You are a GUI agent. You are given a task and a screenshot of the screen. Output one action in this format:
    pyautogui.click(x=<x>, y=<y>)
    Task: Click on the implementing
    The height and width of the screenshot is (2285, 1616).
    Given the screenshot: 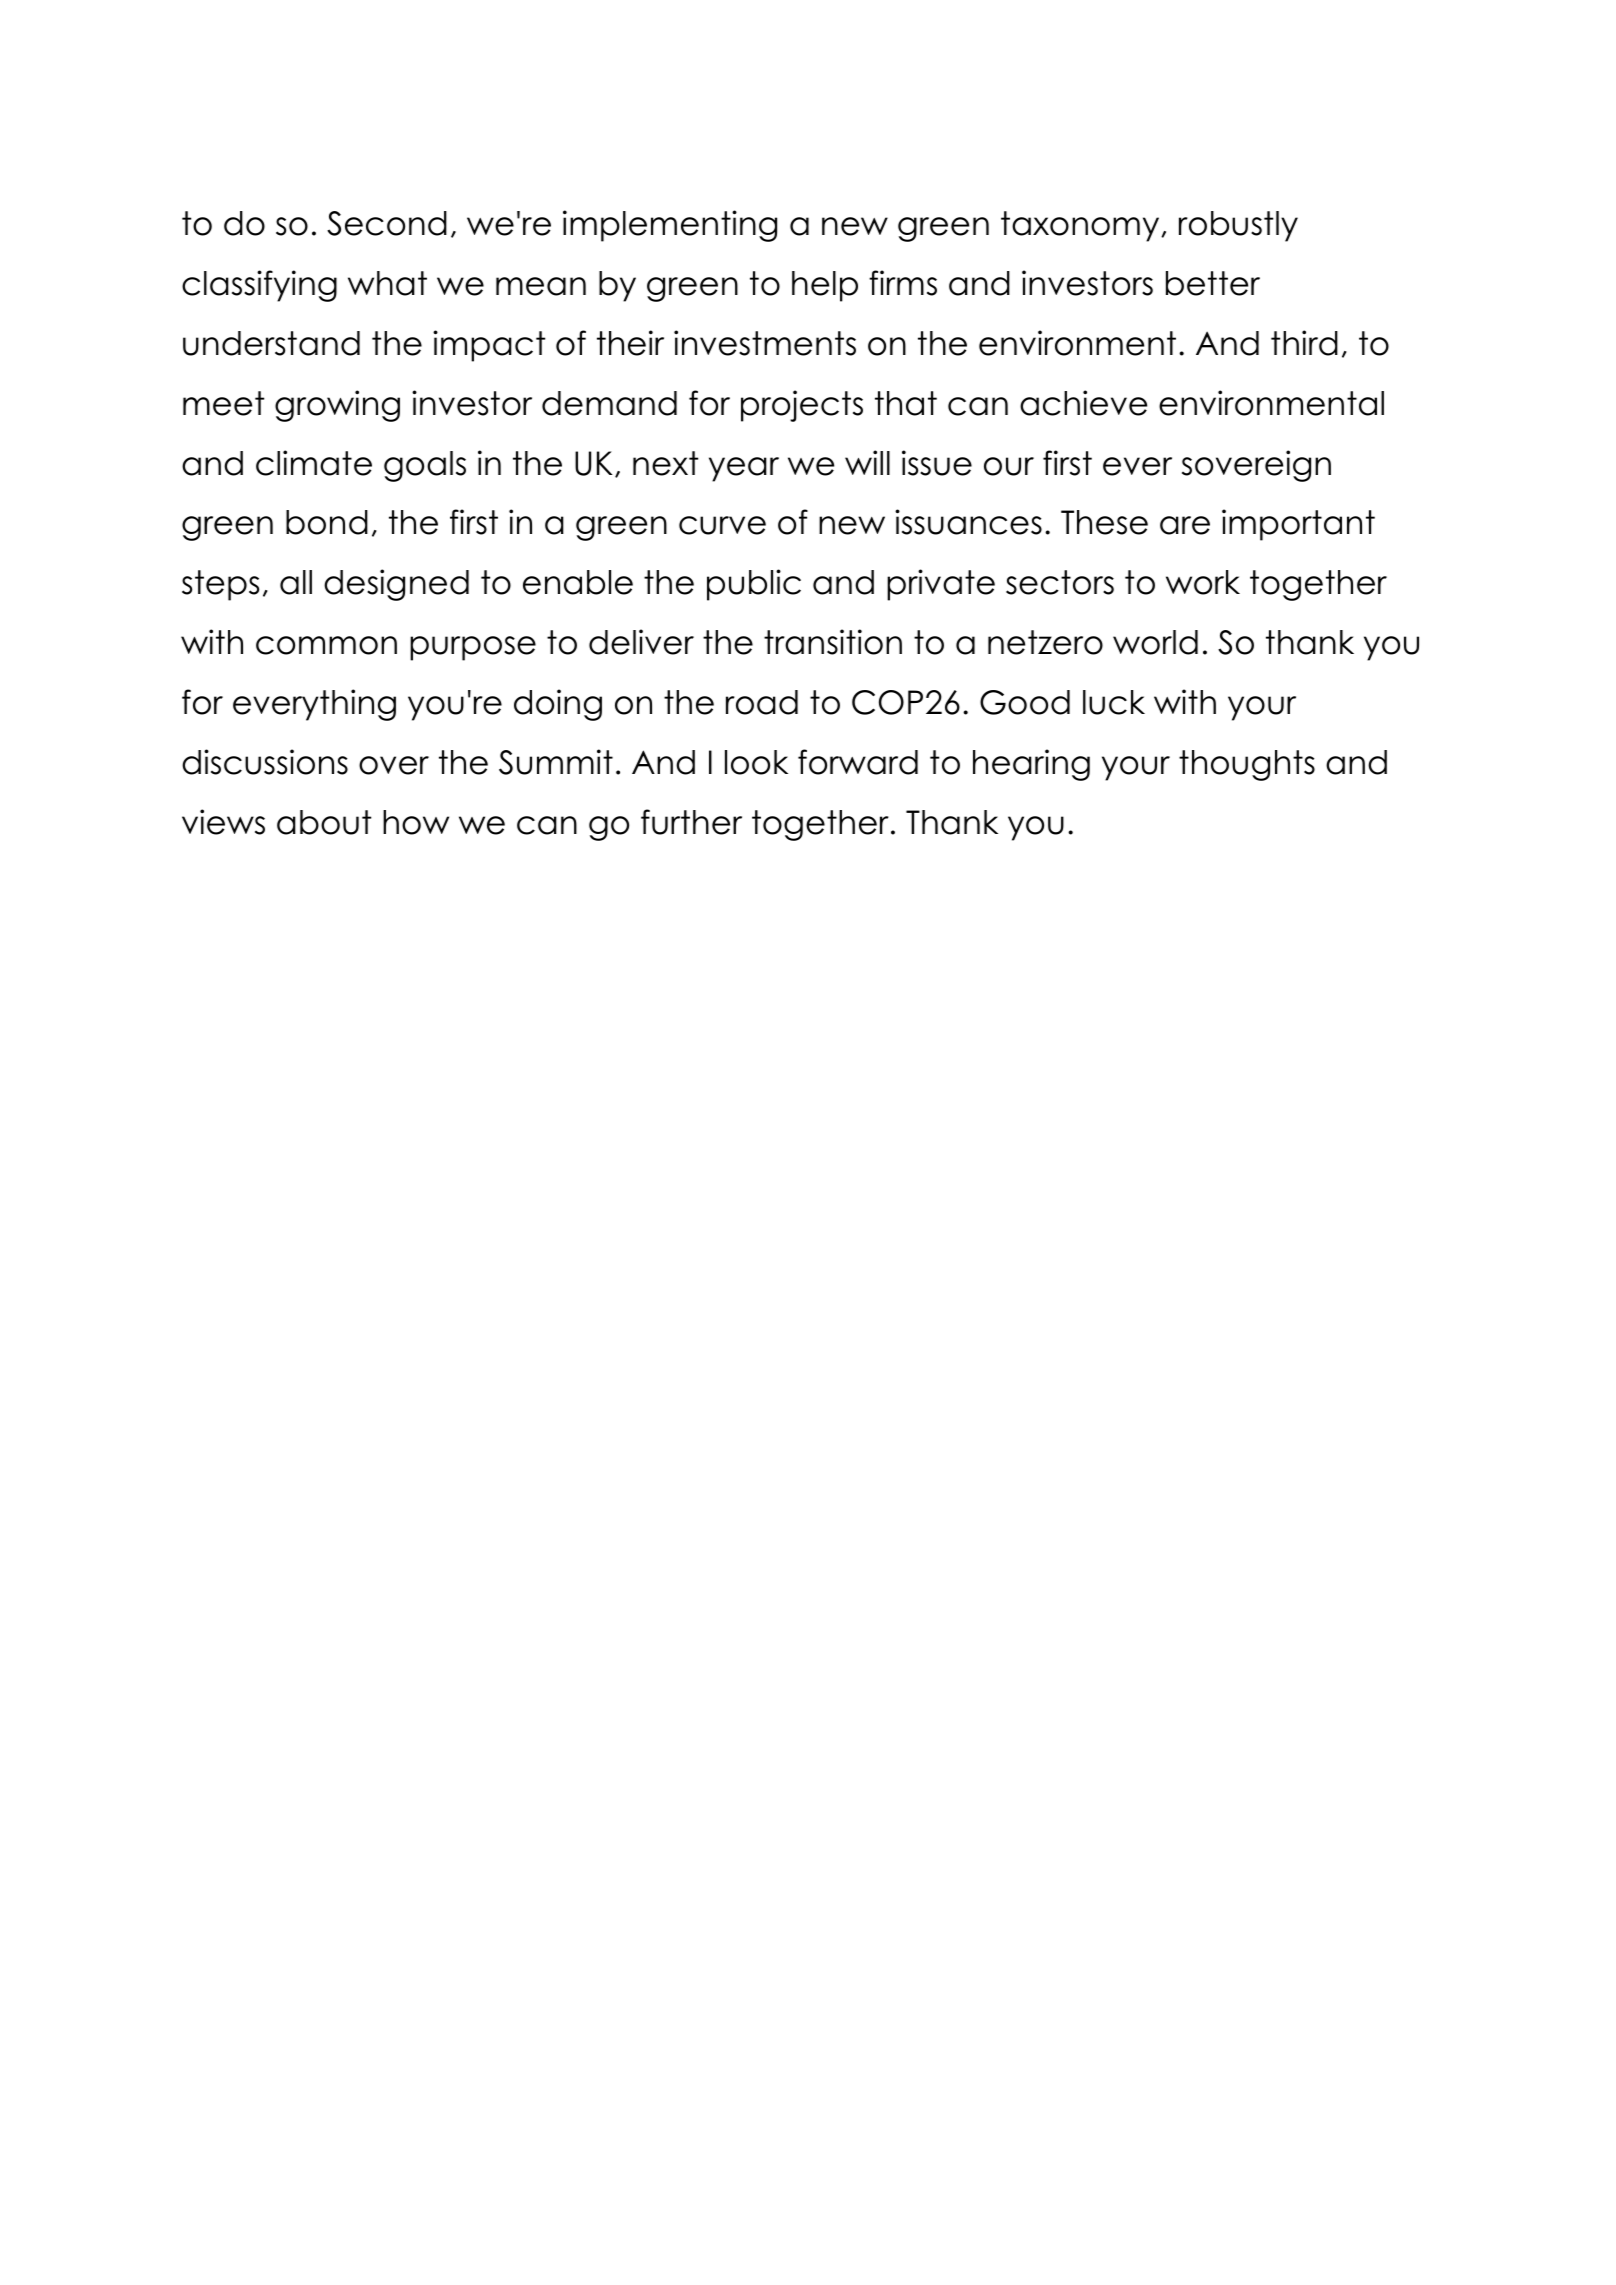 What is the action you would take?
    pyautogui.click(x=670, y=226)
